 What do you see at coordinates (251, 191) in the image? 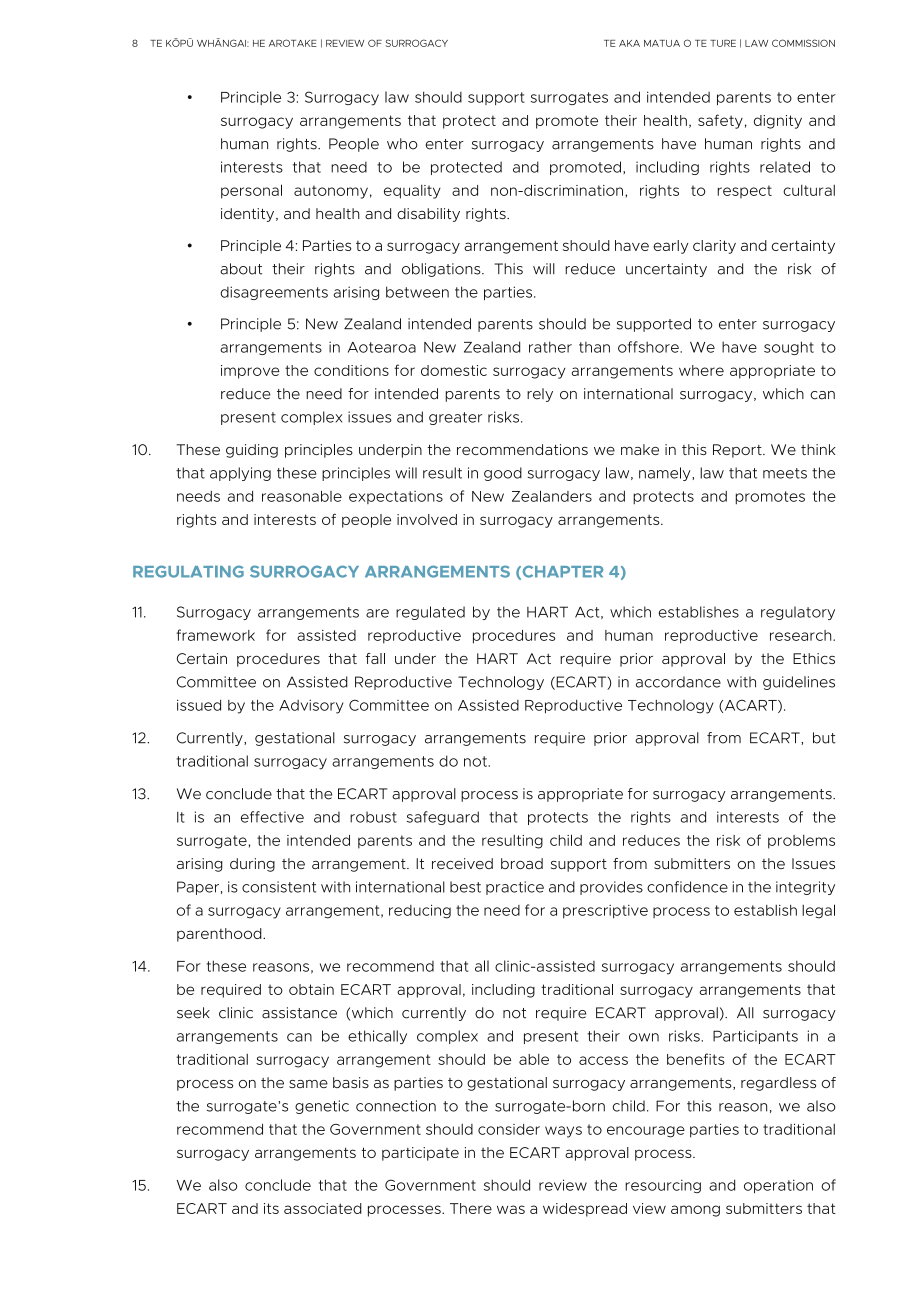
I see `personal` at bounding box center [251, 191].
